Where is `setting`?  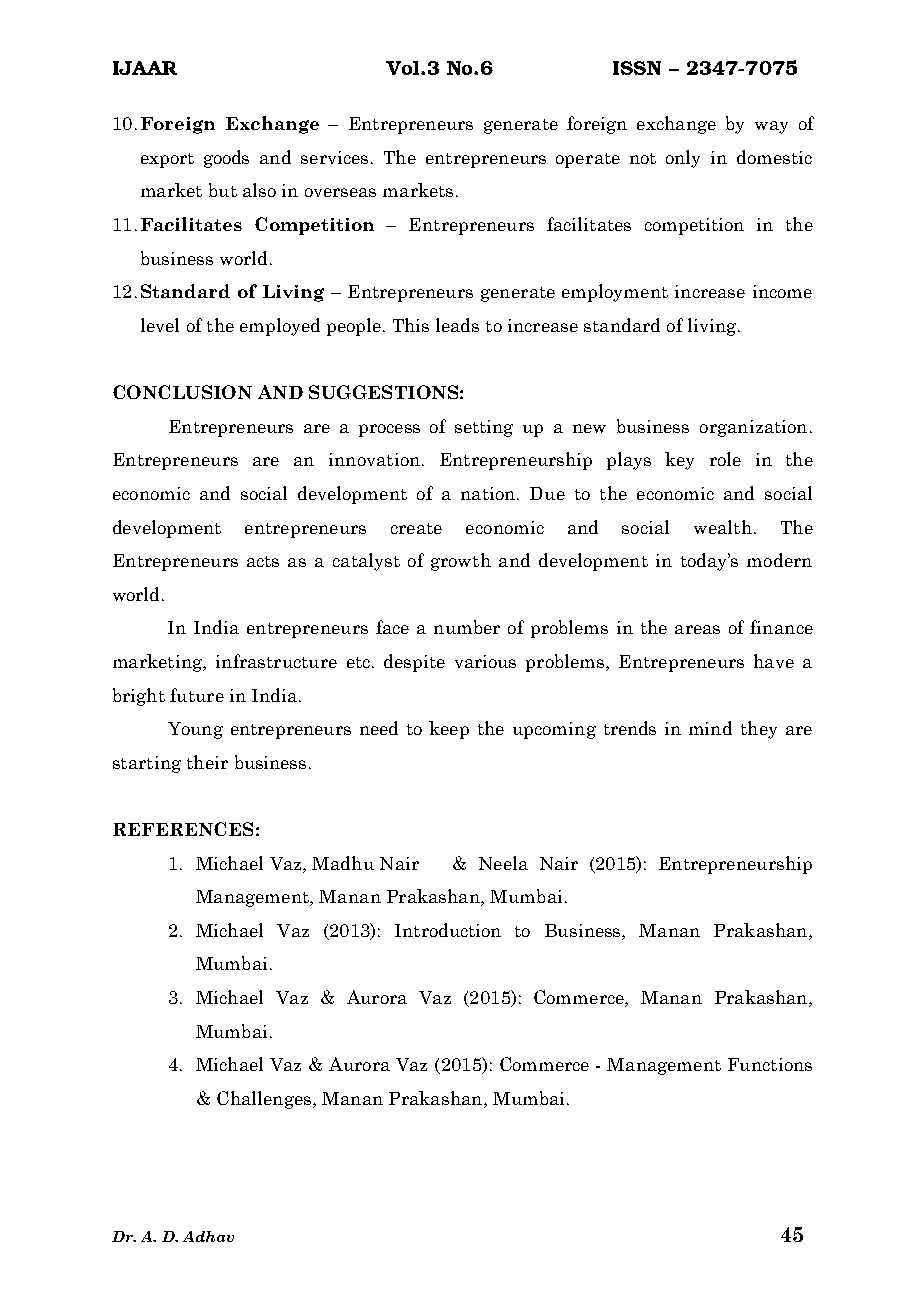
setting is located at coordinates (484, 428).
